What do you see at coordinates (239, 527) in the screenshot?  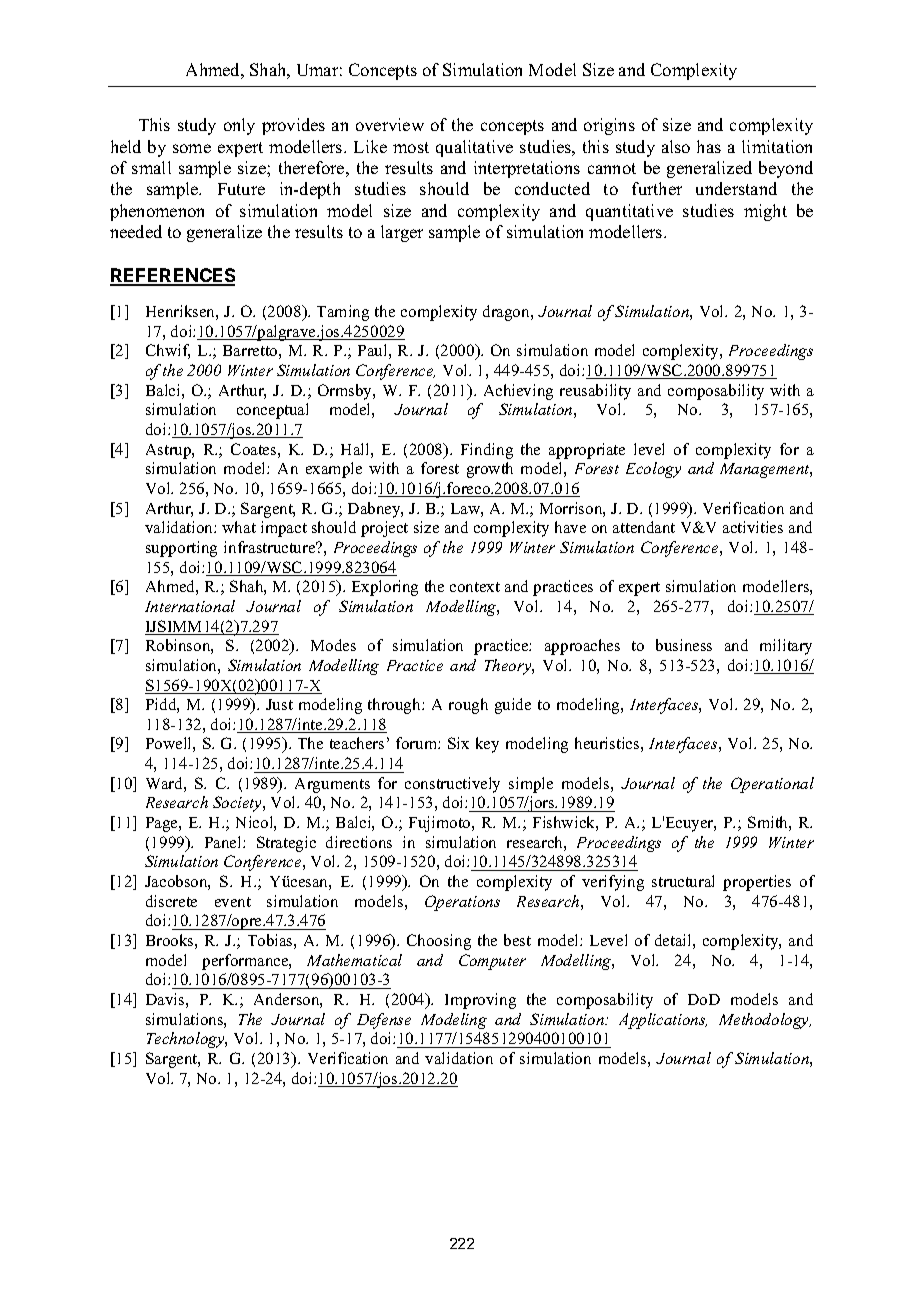 I see `what` at bounding box center [239, 527].
